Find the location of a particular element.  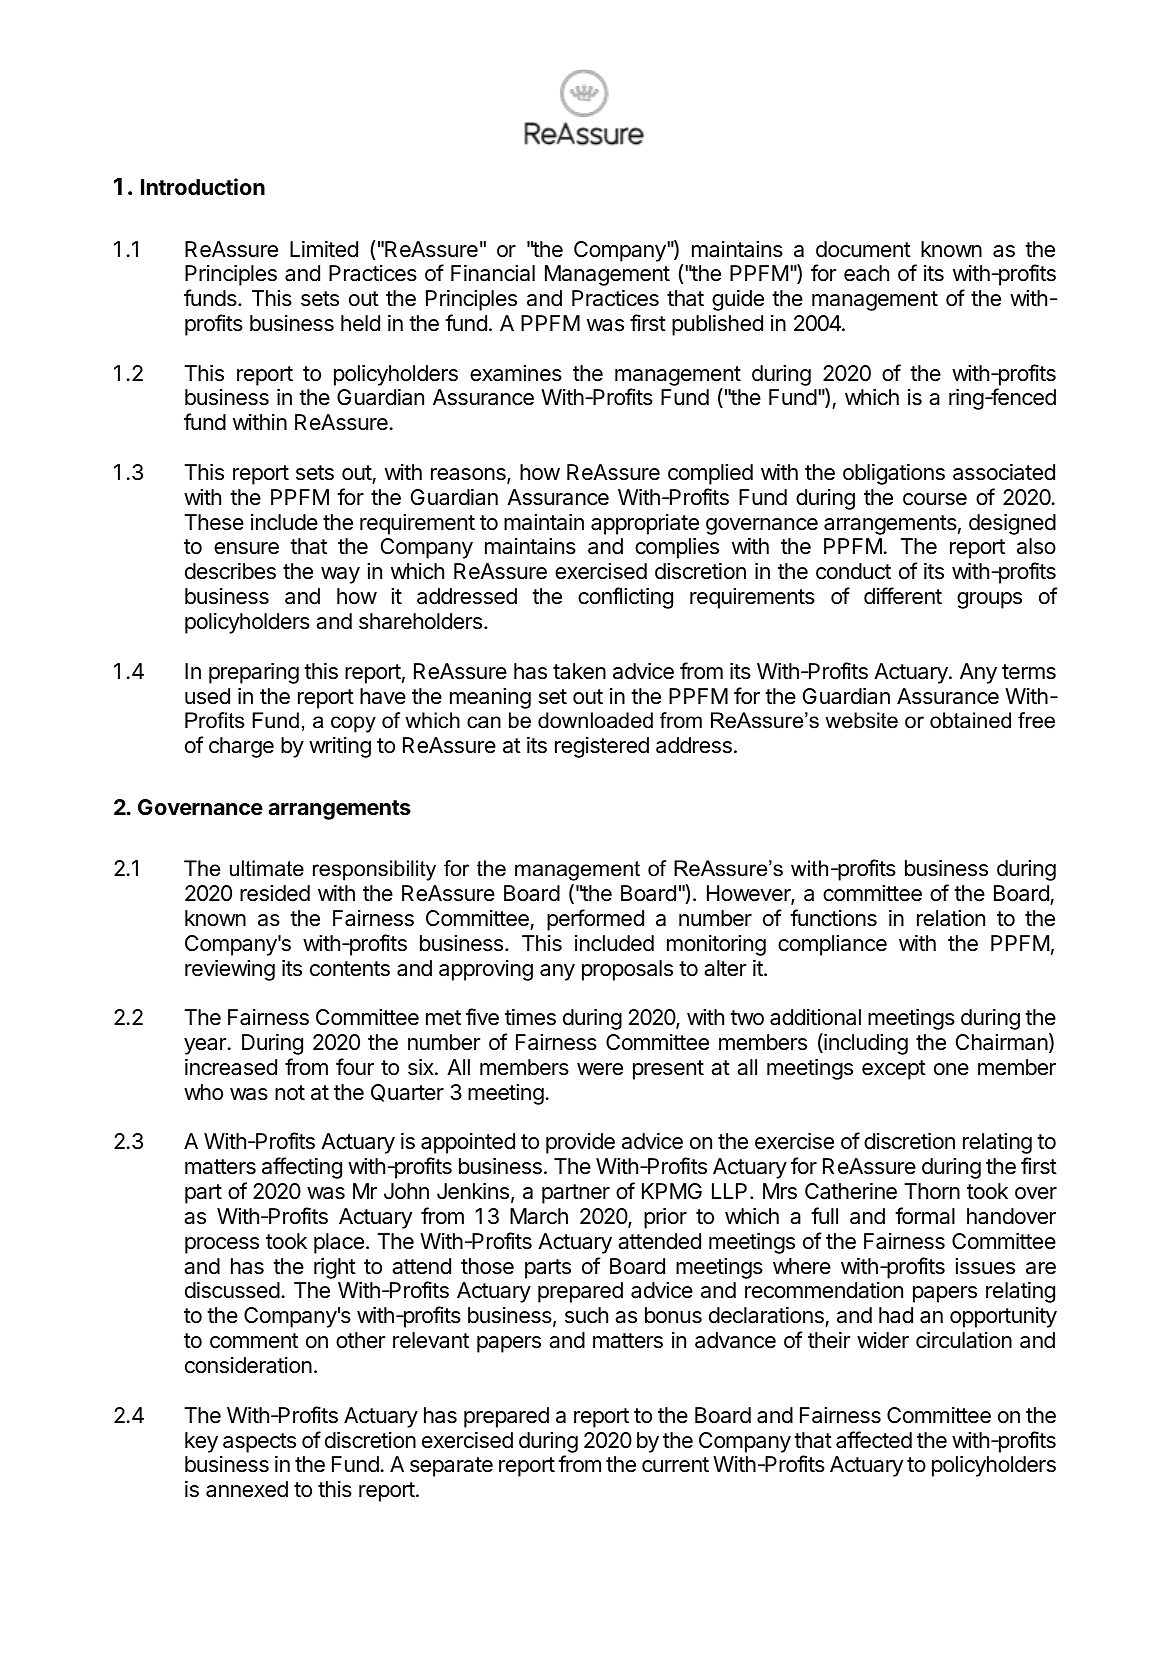

were is located at coordinates (600, 1069).
